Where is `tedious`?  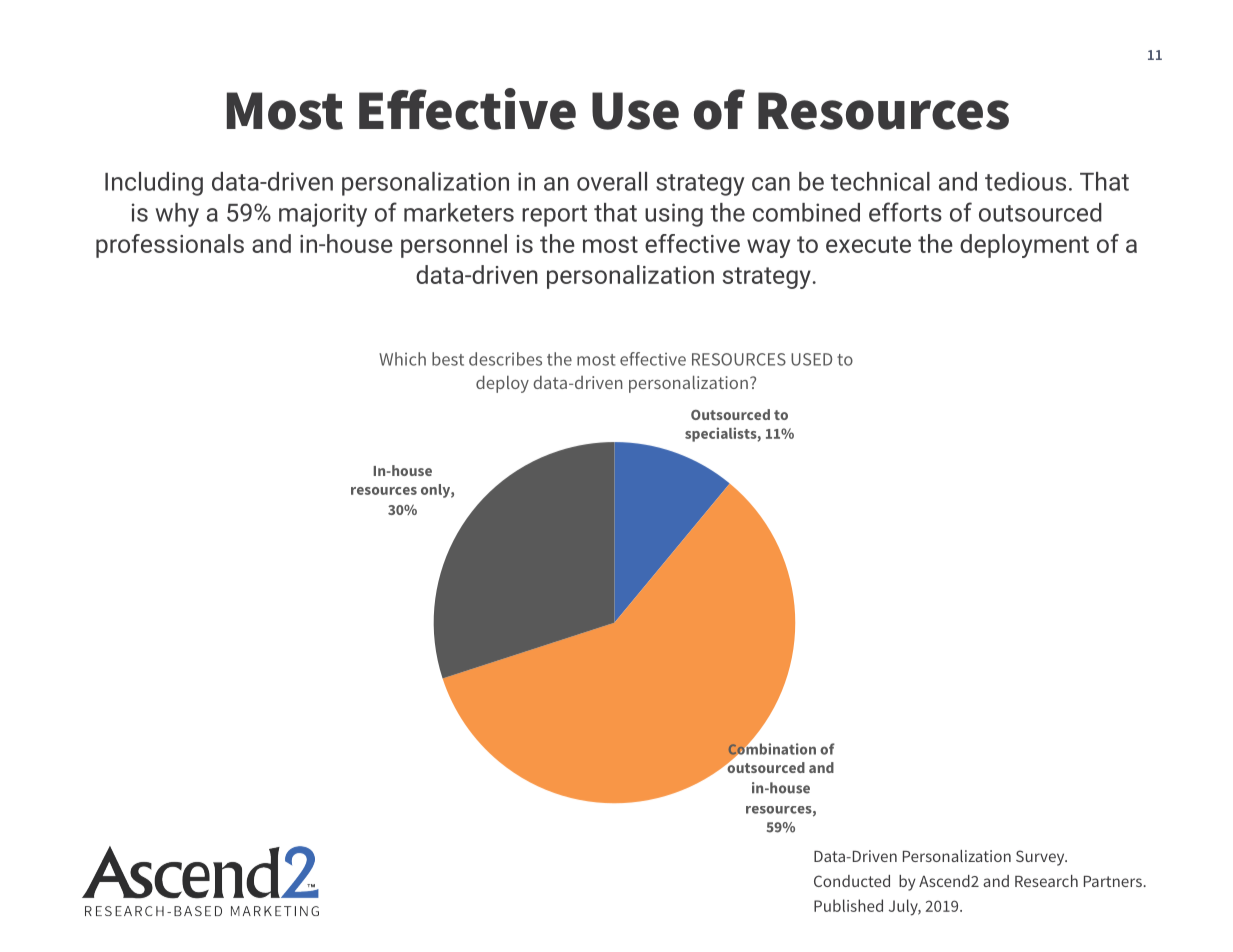 tedious is located at coordinates (1025, 181).
